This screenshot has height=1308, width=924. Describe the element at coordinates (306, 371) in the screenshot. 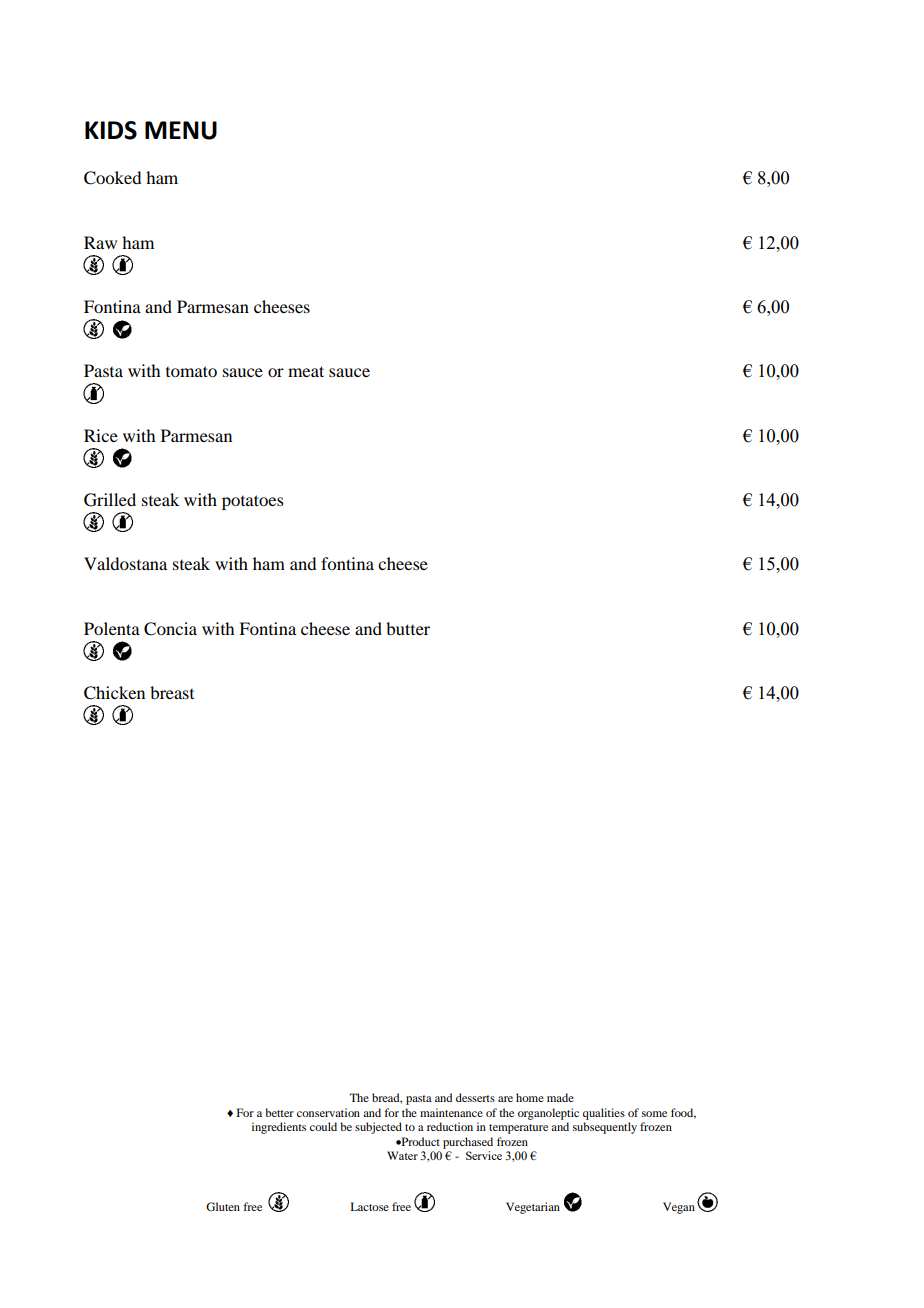

I see `meat` at that location.
